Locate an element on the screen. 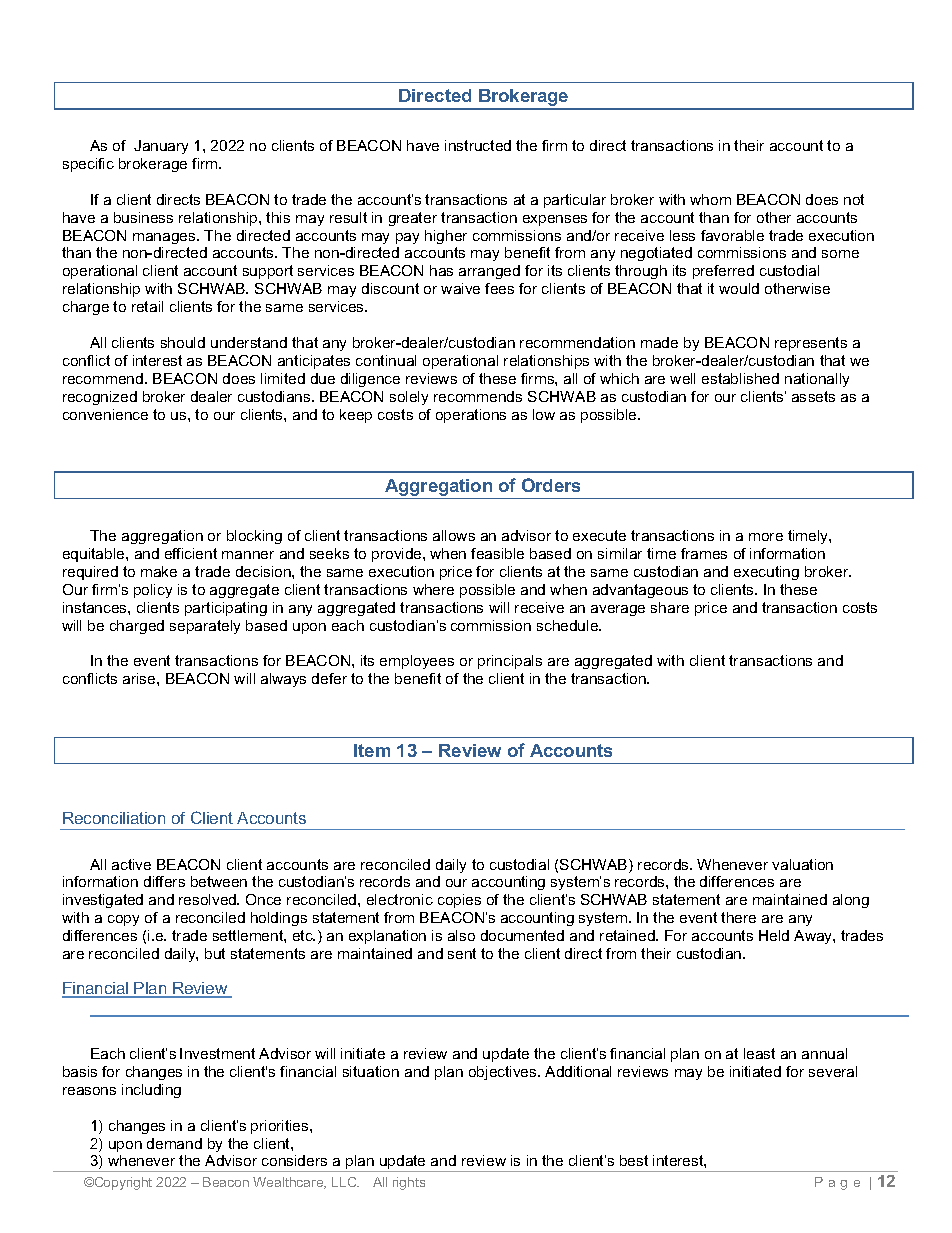 The width and height of the screenshot is (952, 1233). feasible is located at coordinates (497, 553).
